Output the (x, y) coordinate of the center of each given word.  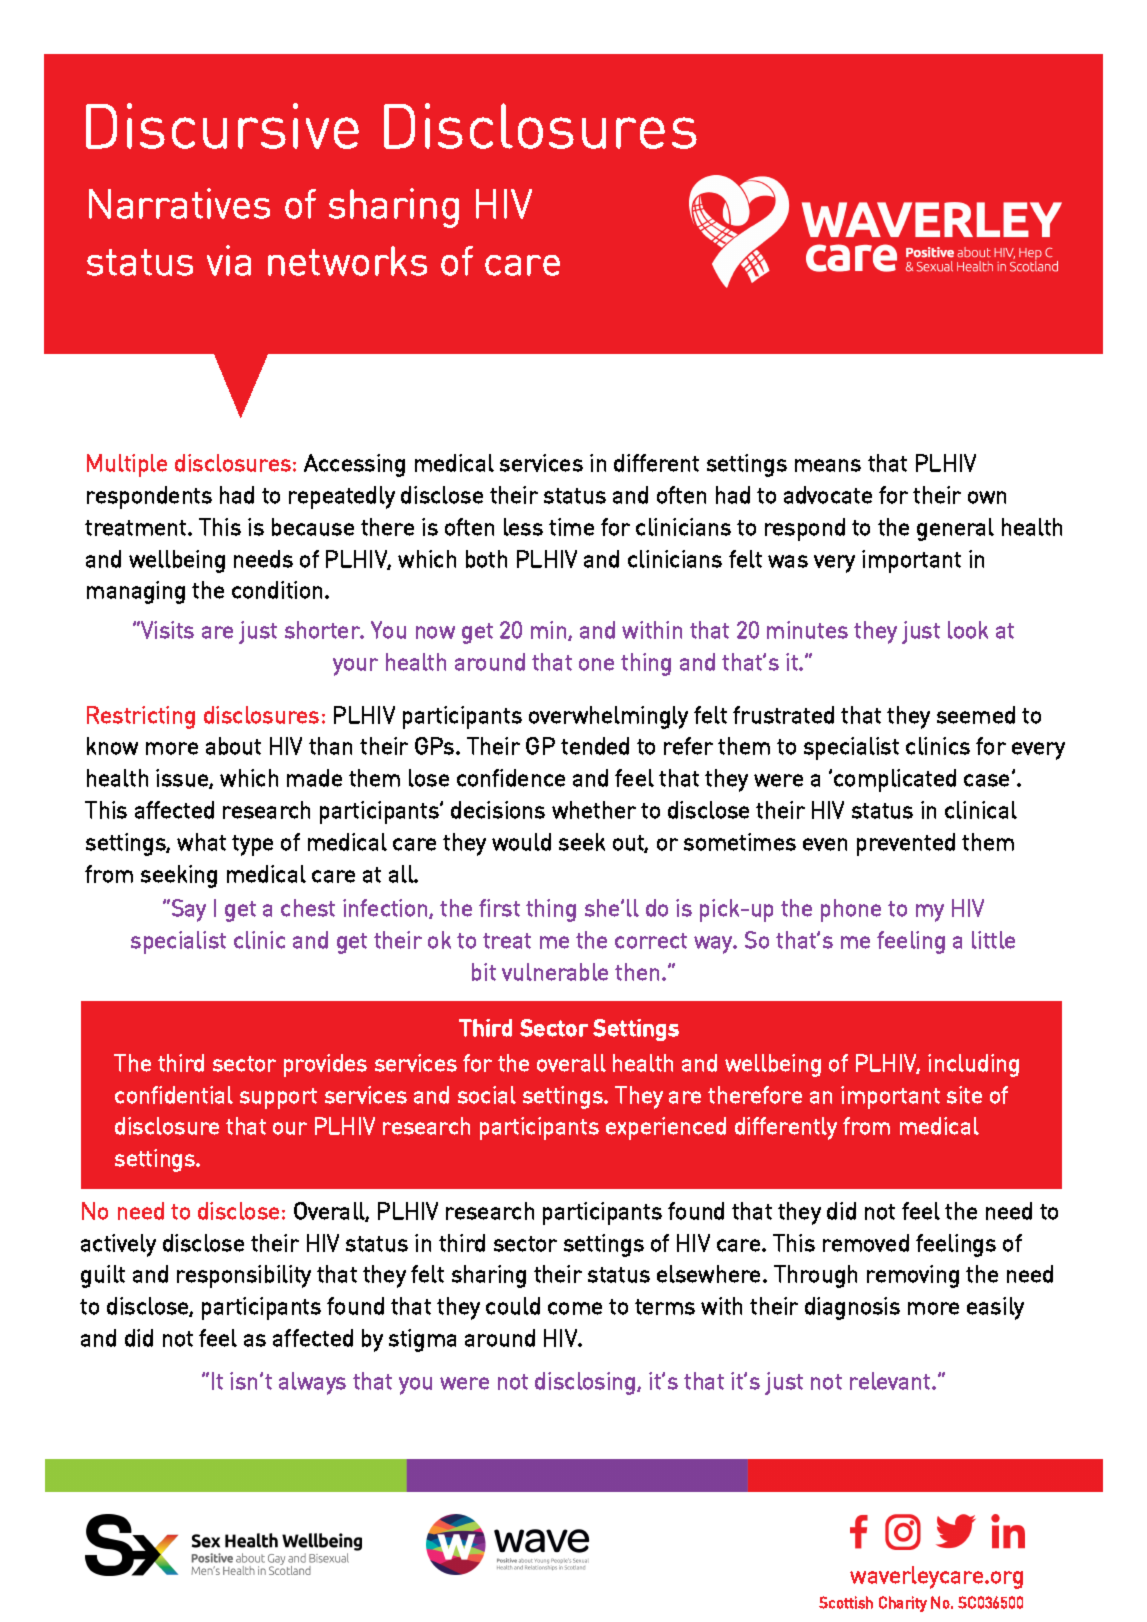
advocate (828, 495)
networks (347, 261)
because (313, 527)
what (201, 842)
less (523, 527)
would (521, 842)
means (828, 465)
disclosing (586, 1383)
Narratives (179, 203)
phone (851, 910)
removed (866, 1243)
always (312, 1383)
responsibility (244, 1276)
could (513, 1306)
